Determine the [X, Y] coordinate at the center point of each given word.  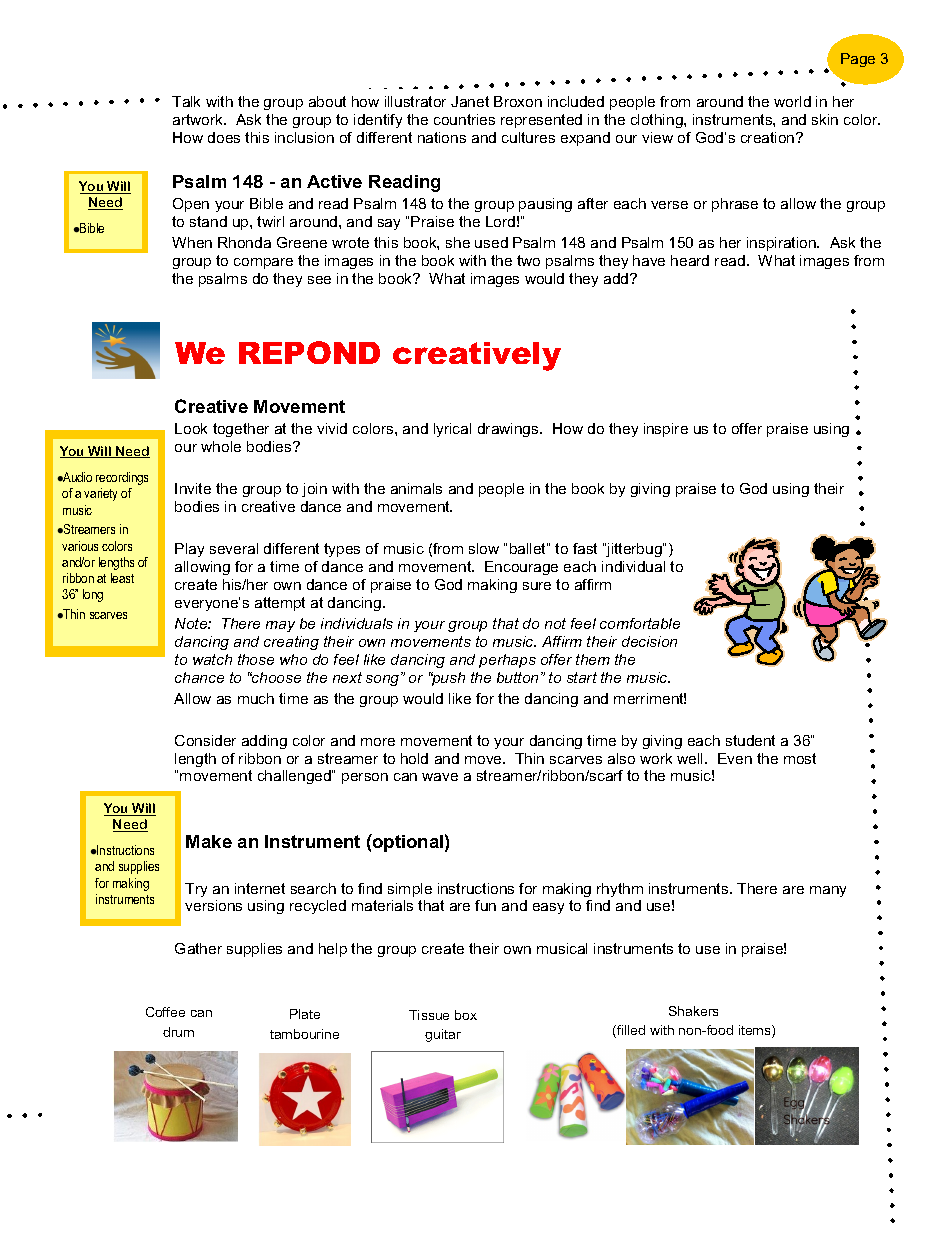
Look [191, 428]
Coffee [165, 1012]
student [750, 740]
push [447, 679]
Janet [470, 101]
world [792, 101]
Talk [186, 101]
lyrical [452, 430]
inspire [666, 430]
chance [199, 677]
